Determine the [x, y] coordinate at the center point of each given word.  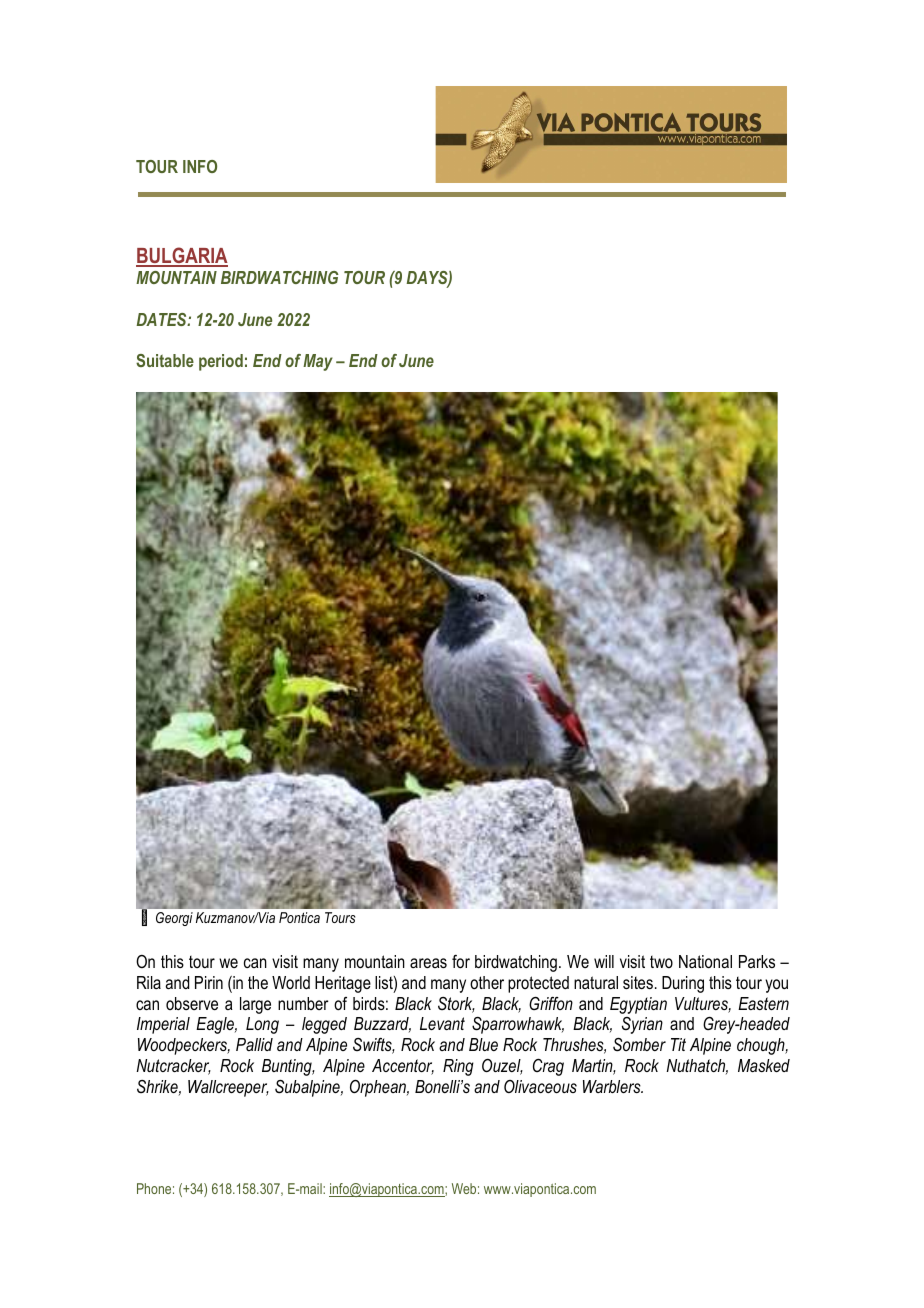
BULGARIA [182, 256]
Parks [757, 961]
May [318, 362]
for [461, 962]
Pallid [254, 1044]
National [705, 962]
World [291, 982]
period [221, 362]
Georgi [174, 919]
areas [428, 963]
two [661, 962]
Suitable [165, 360]
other [487, 983]
